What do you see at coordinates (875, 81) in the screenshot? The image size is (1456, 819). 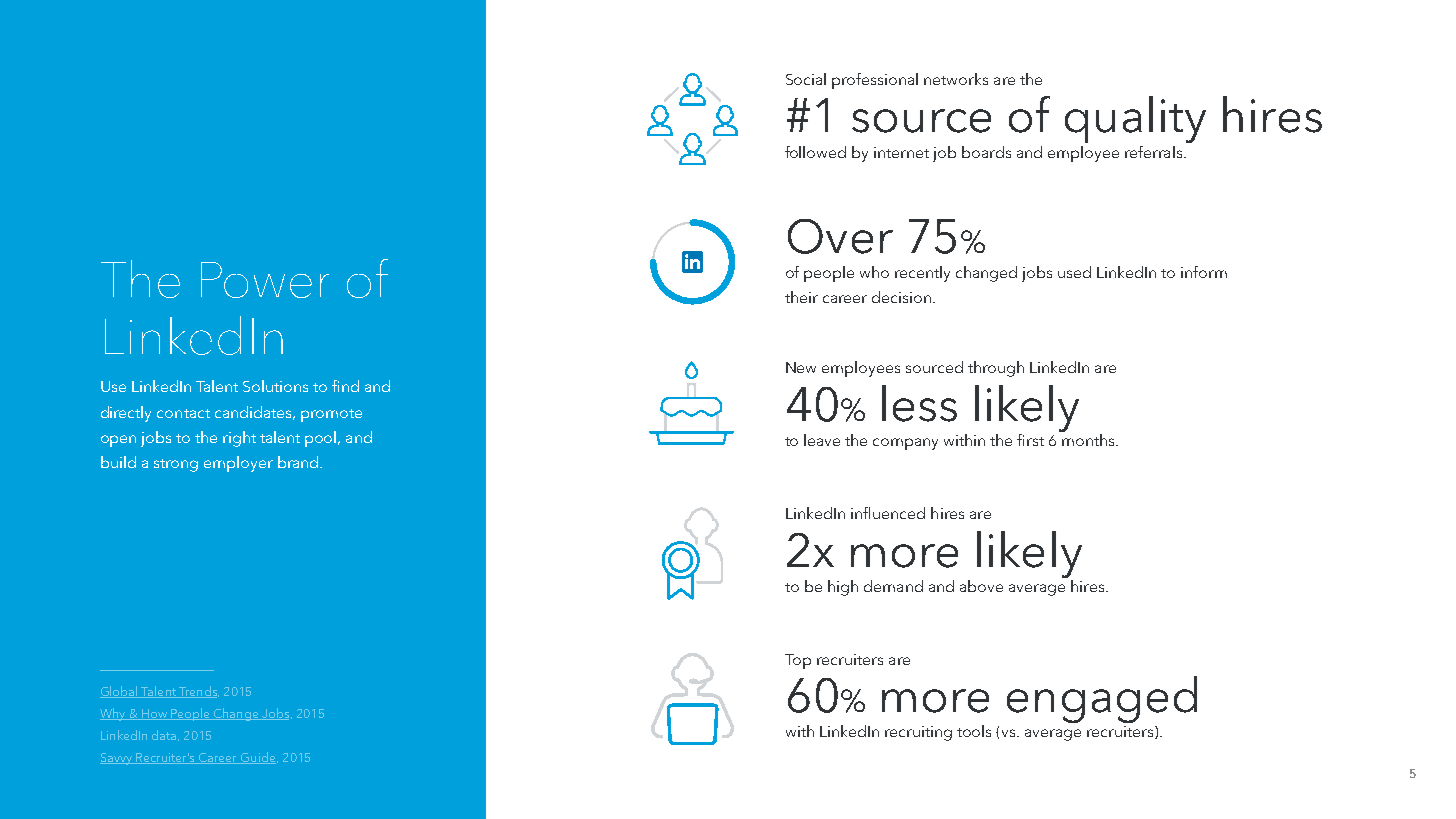 I see `professional` at bounding box center [875, 81].
